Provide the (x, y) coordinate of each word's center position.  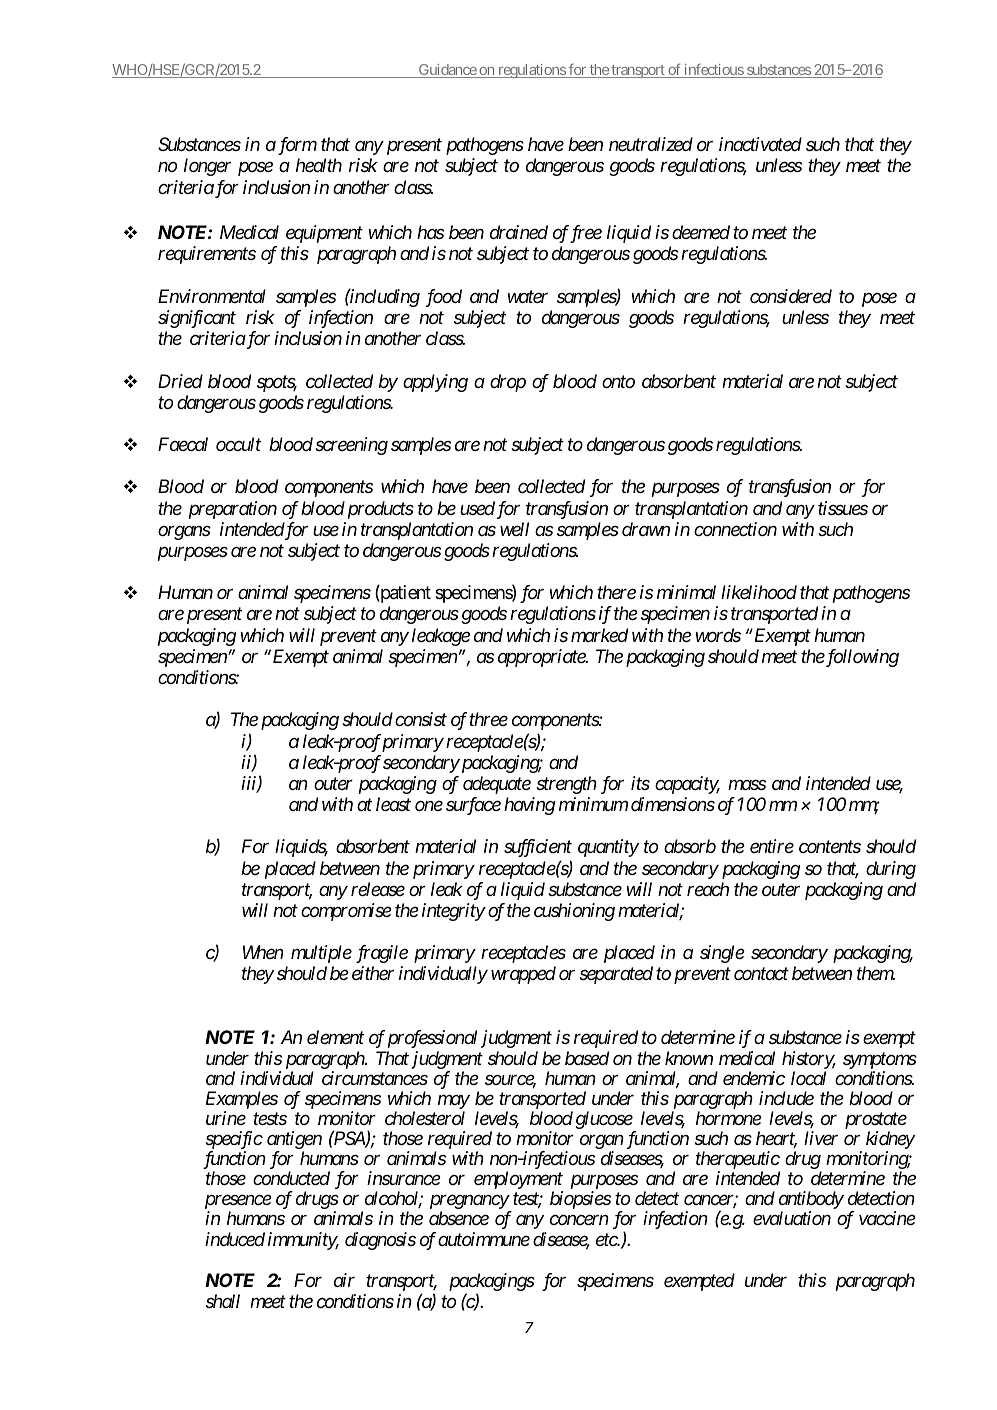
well (514, 529)
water (527, 297)
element (335, 1037)
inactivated (760, 144)
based (587, 1058)
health (319, 165)
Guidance (447, 71)
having (529, 806)
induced (235, 1239)
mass (747, 785)
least (393, 804)
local (808, 1078)
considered (791, 296)
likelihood (759, 592)
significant (197, 319)
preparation (233, 510)
